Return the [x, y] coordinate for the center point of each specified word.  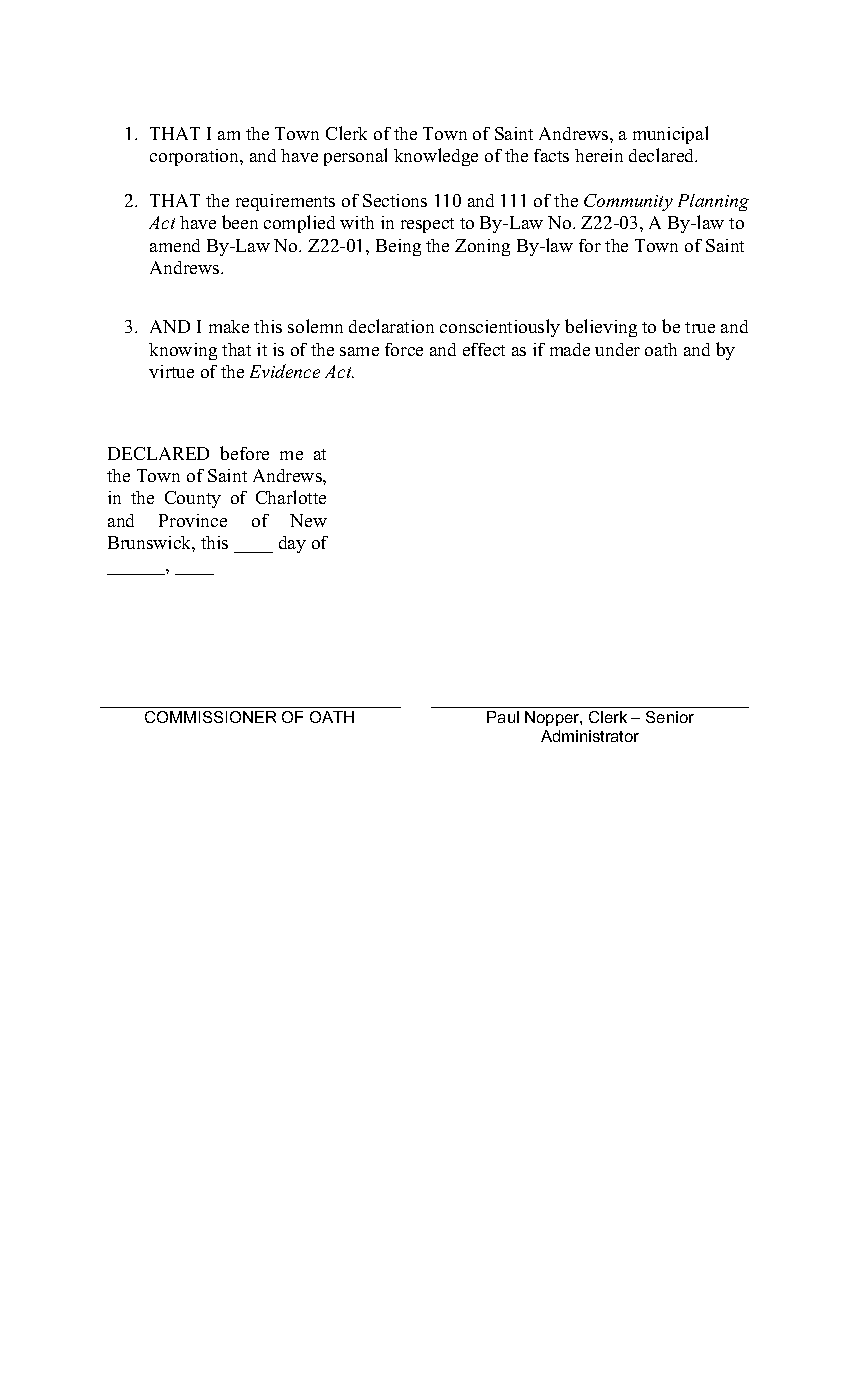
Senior [670, 717]
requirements [285, 202]
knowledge [436, 157]
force [404, 349]
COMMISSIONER [210, 717]
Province [193, 520]
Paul [503, 717]
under [617, 349]
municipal [670, 135]
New [308, 520]
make [229, 326]
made [570, 349]
